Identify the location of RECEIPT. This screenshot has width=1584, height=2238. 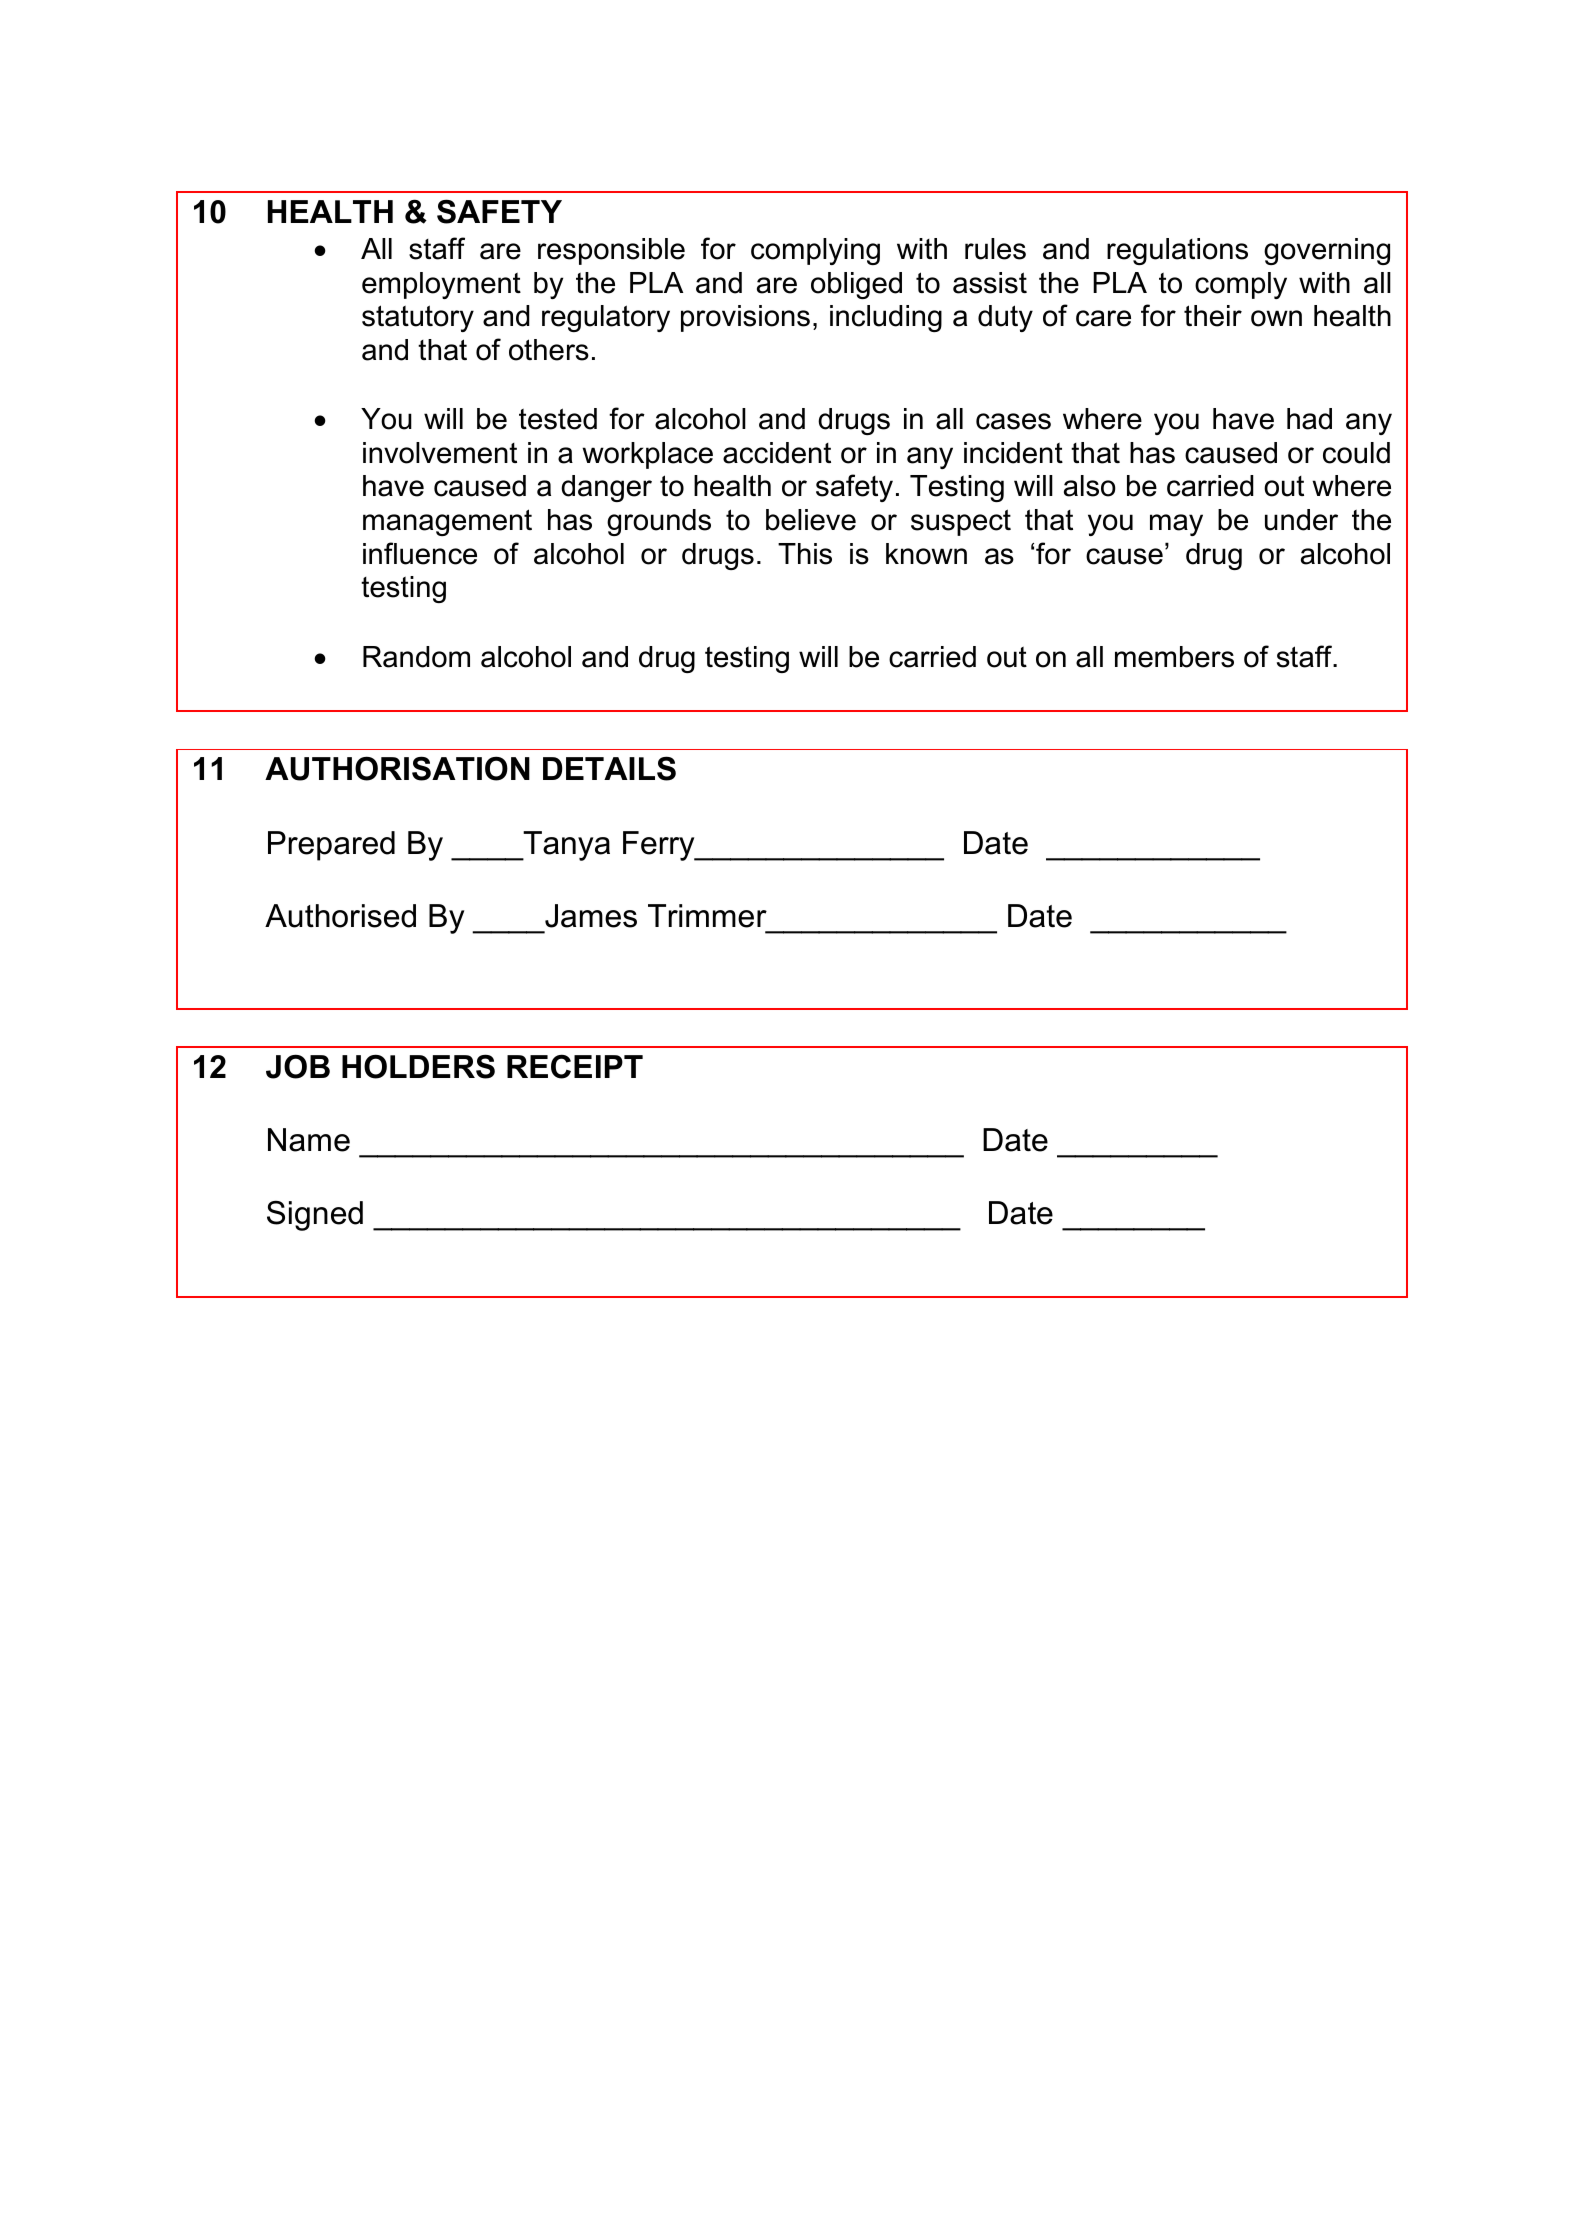
(575, 1066).
